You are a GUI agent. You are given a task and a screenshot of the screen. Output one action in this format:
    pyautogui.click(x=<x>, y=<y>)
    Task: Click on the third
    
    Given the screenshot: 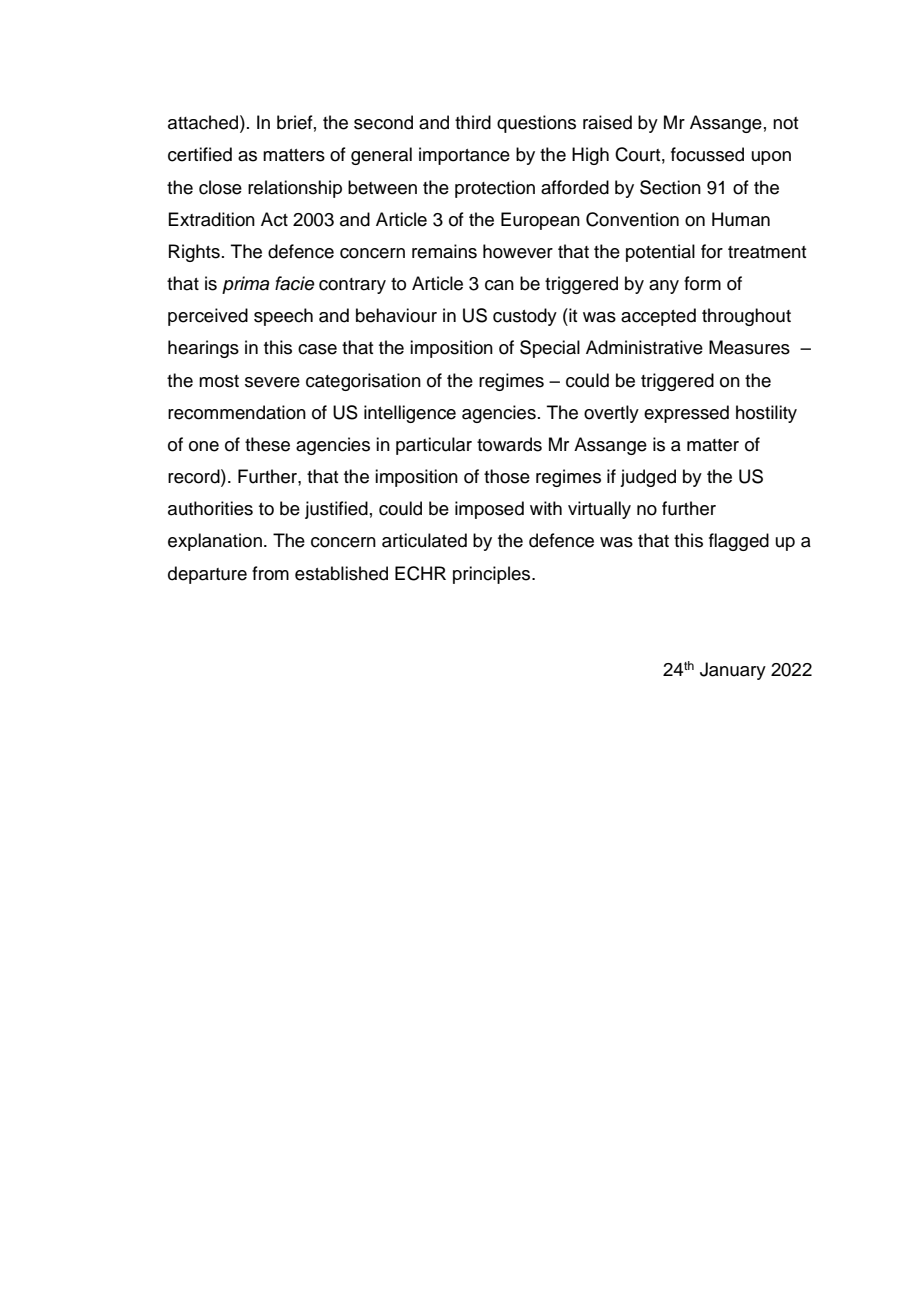 What is the action you would take?
    pyautogui.click(x=473, y=122)
